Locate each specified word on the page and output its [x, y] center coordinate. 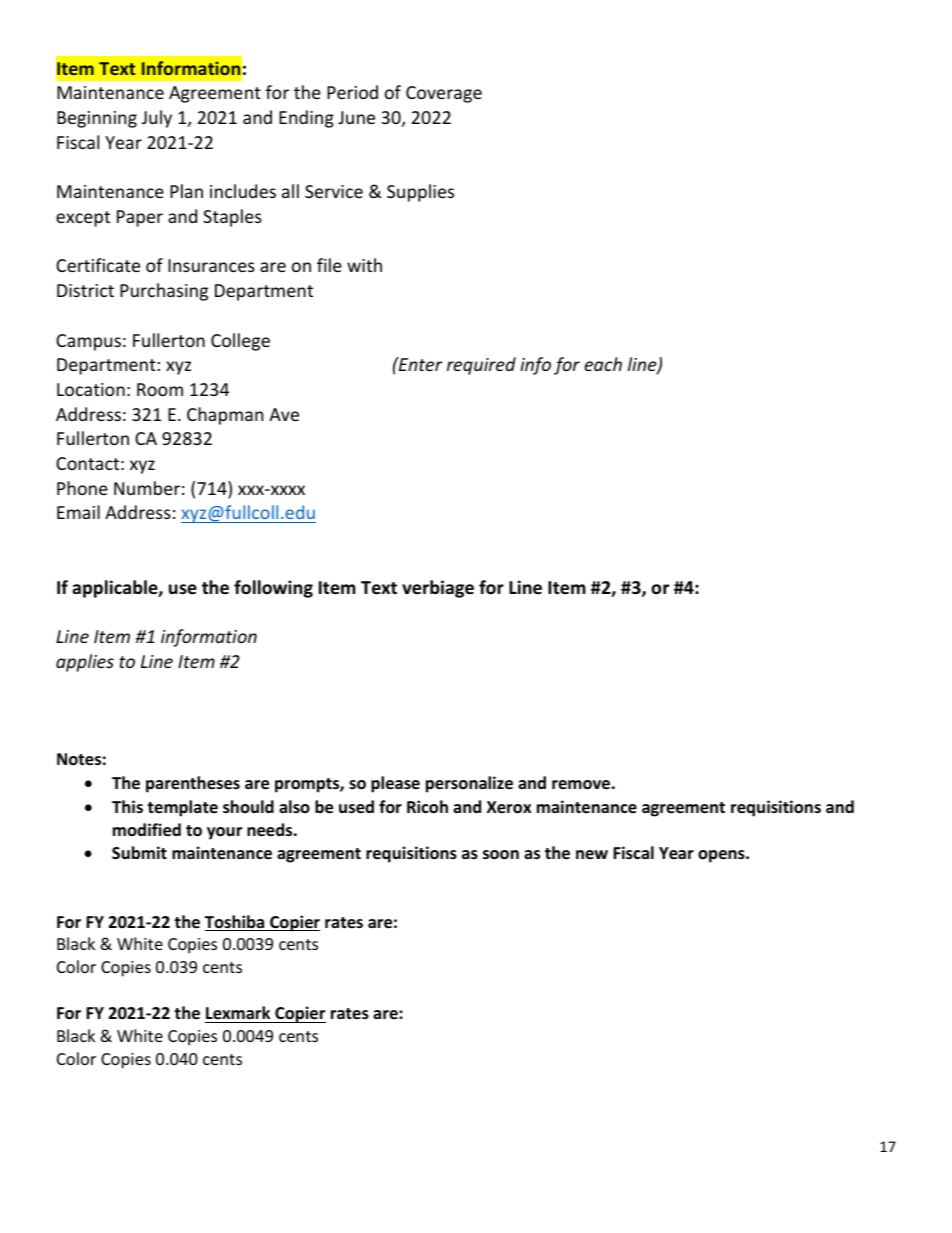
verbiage [438, 589]
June [356, 117]
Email [78, 512]
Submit [139, 853]
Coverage [444, 94]
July [157, 119]
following [273, 589]
